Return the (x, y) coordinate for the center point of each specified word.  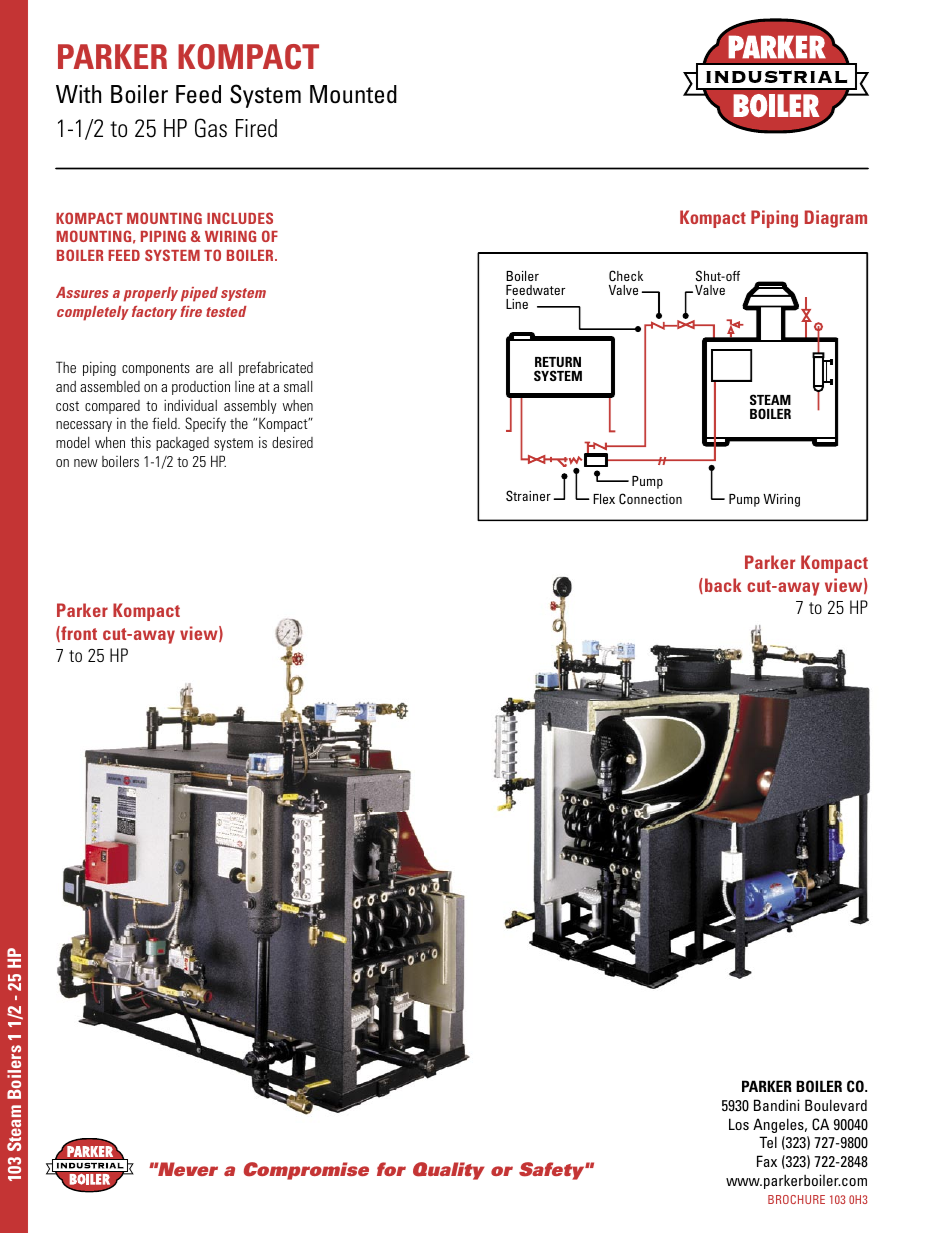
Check (626, 275)
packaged (182, 444)
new (86, 463)
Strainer (528, 495)
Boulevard (836, 1105)
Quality (449, 1171)
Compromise (306, 1171)
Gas (211, 128)
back (723, 585)
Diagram (836, 219)
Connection (650, 498)
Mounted (353, 94)
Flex (604, 499)
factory (154, 313)
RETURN (558, 362)
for (391, 1169)
